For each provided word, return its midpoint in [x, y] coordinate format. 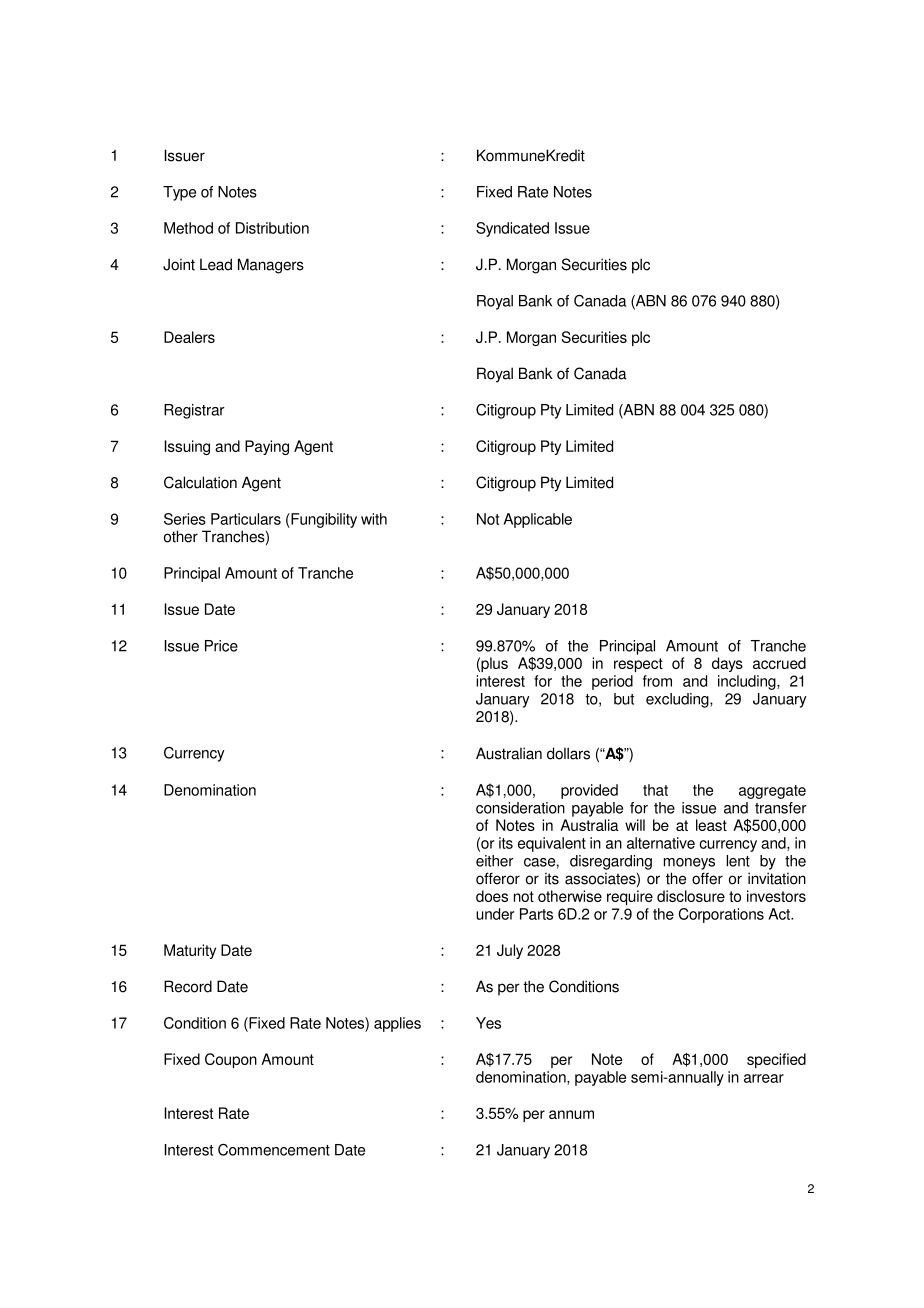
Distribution [272, 228]
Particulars [246, 519]
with [374, 519]
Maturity [190, 951]
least [711, 825]
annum [571, 1114]
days [727, 664]
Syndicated [512, 229]
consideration [520, 808]
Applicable [537, 520]
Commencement [274, 1150]
